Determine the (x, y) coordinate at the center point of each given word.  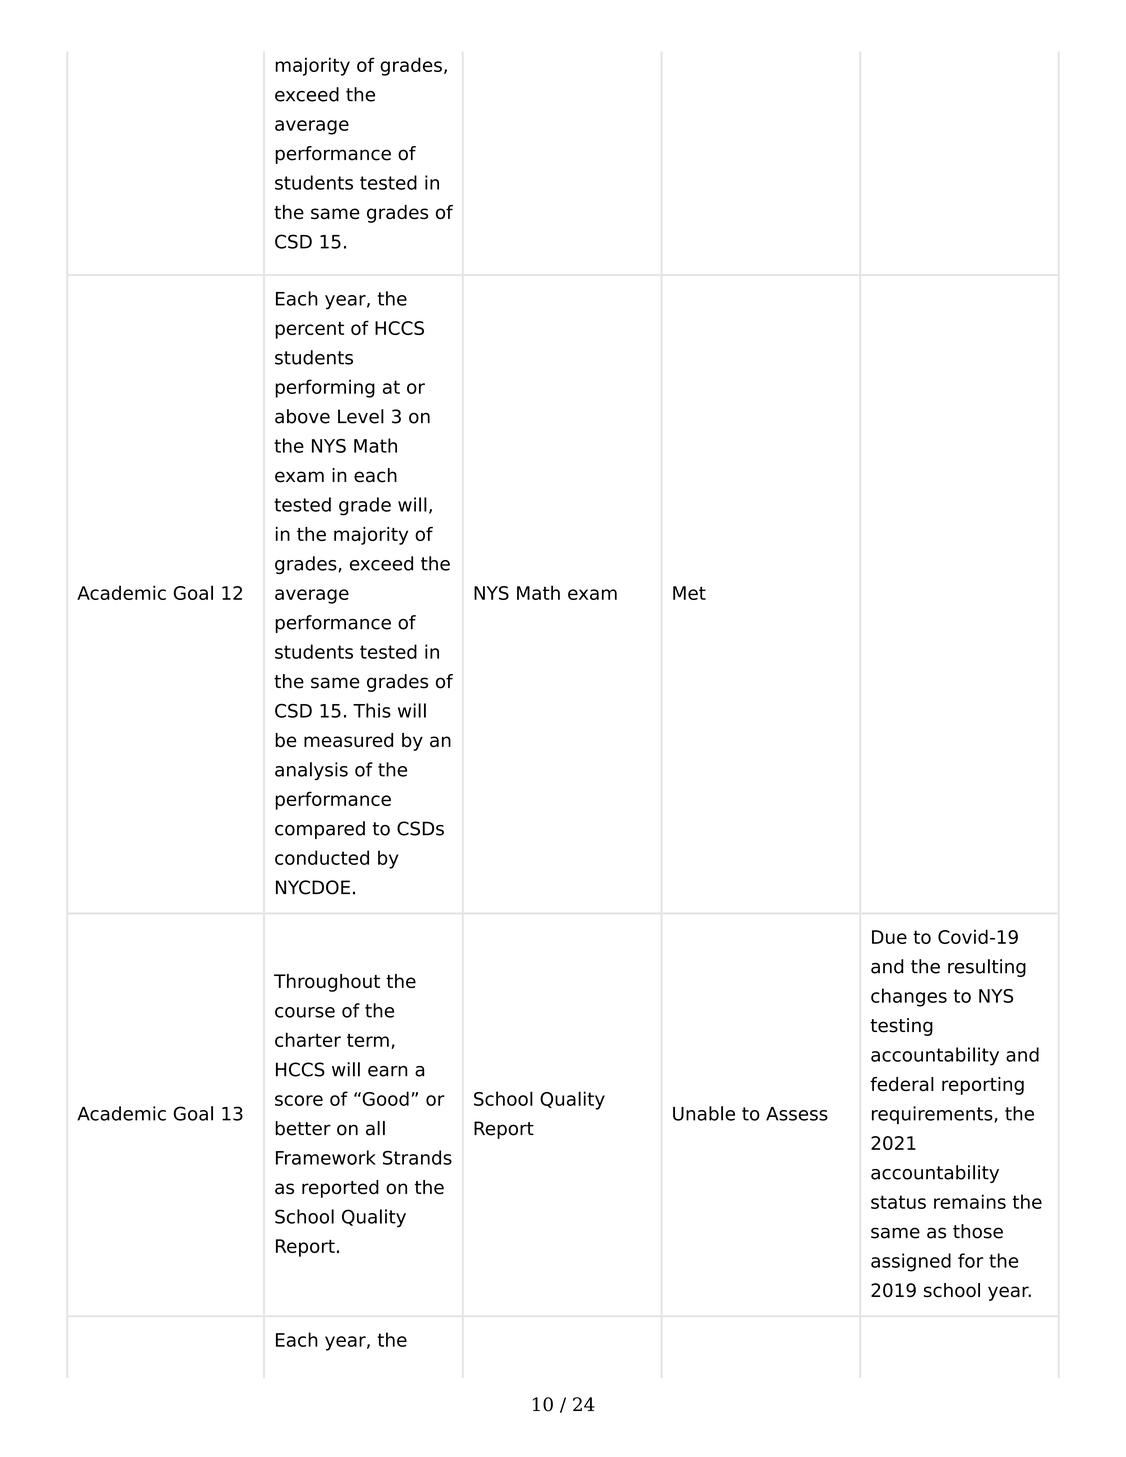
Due (889, 937)
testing (901, 1027)
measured (348, 740)
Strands (417, 1157)
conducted (322, 857)
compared (320, 830)
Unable (704, 1113)
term (368, 1040)
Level (361, 416)
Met (689, 593)
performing (325, 388)
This (372, 710)
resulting (987, 968)
